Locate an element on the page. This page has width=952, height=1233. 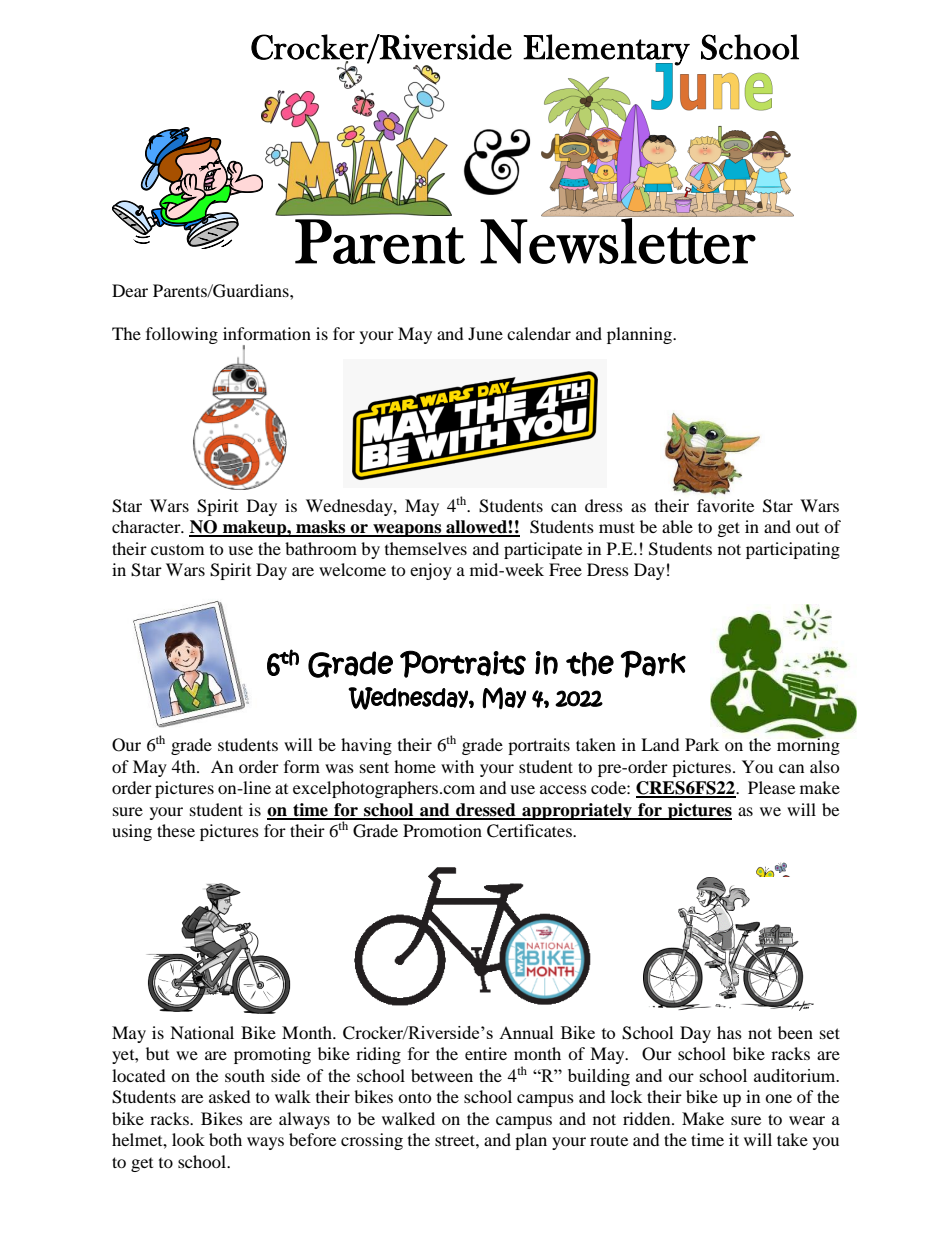
June is located at coordinates (485, 333).
